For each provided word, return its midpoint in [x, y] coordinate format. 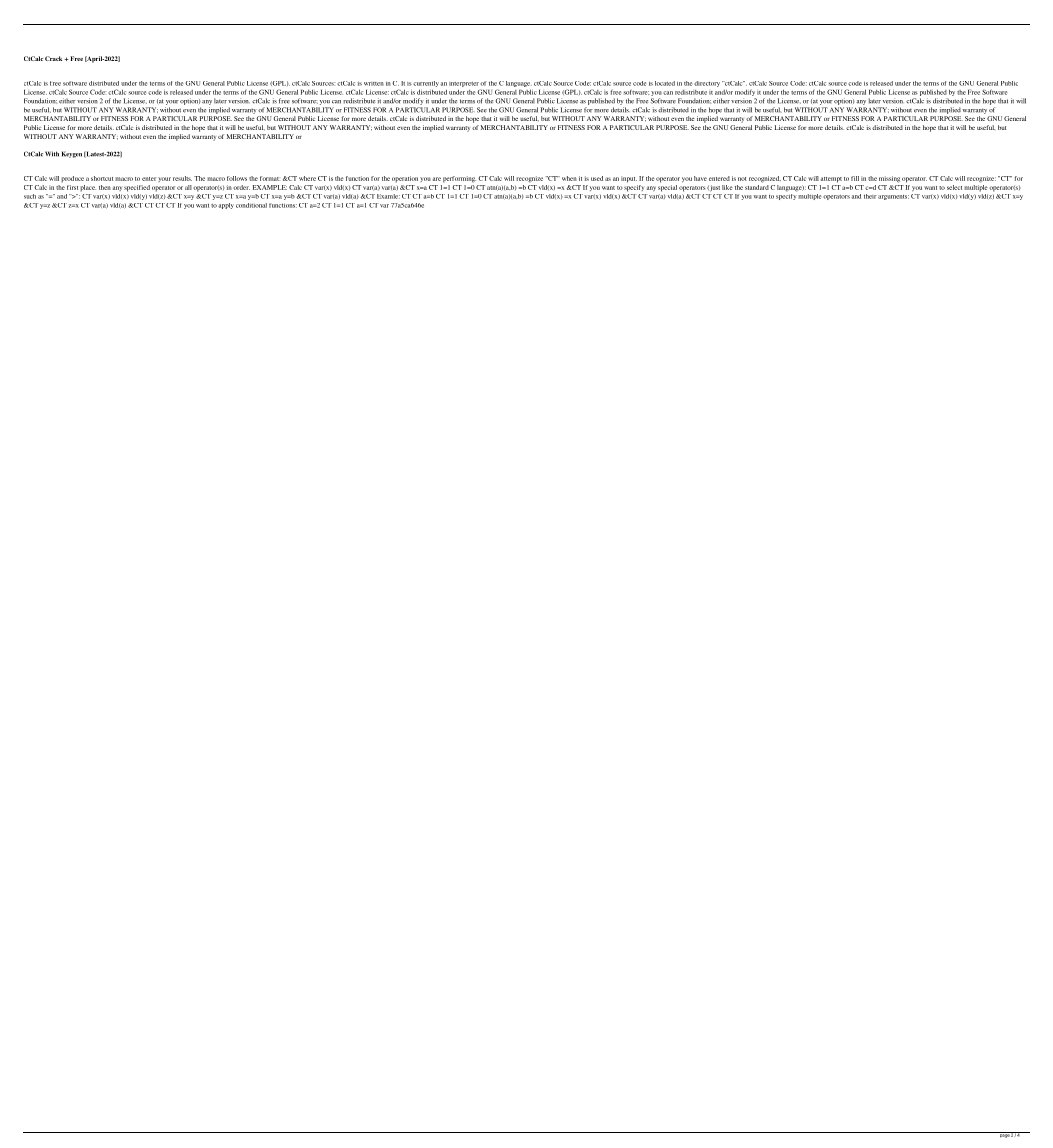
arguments [893, 197]
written [374, 84]
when [569, 178]
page [1004, 1135]
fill [855, 178]
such [30, 196]
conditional [251, 205]
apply [226, 206]
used [597, 178]
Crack [55, 58]
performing [459, 179]
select [954, 187]
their [870, 196]
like [727, 187]
